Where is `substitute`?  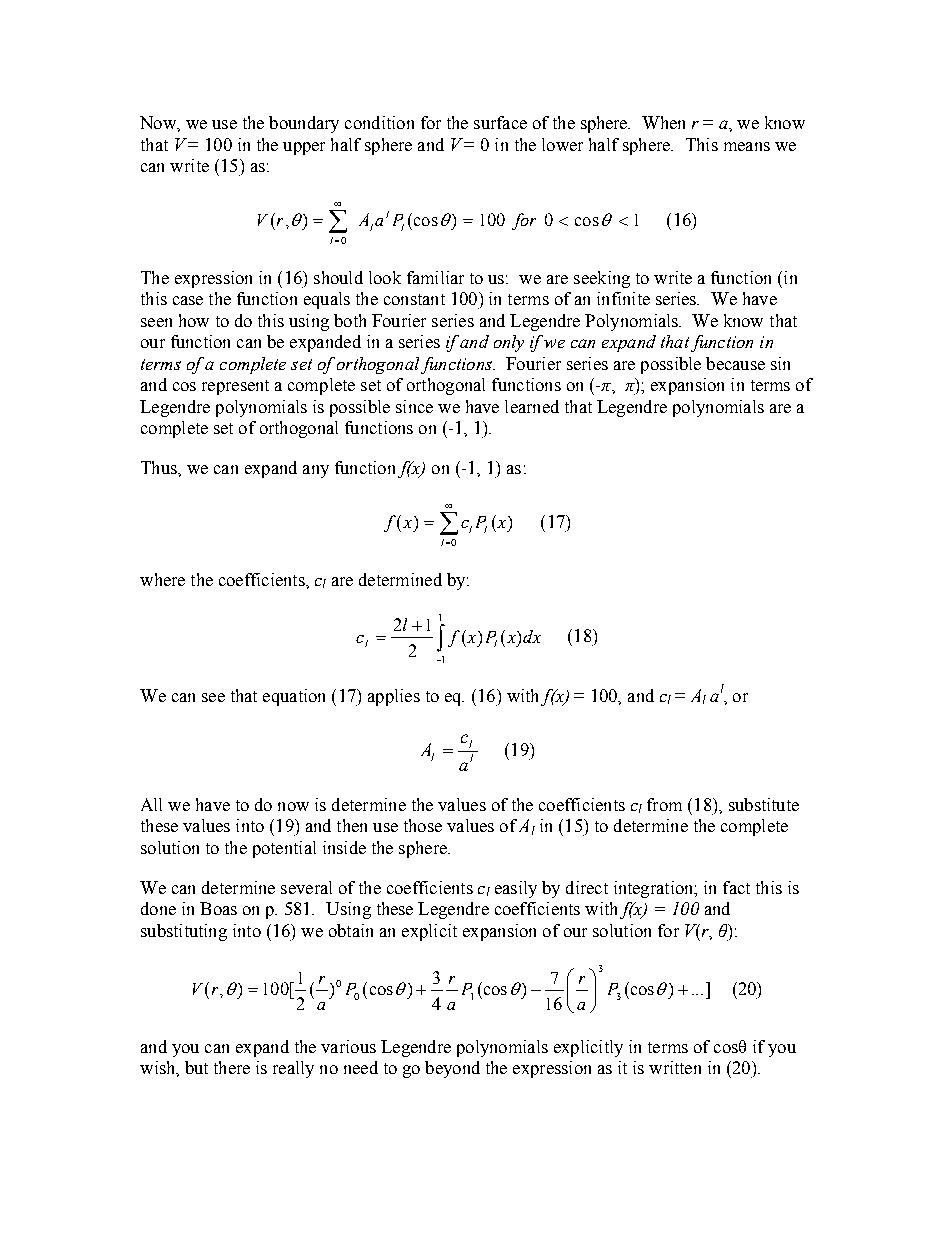
substitute is located at coordinates (764, 804).
